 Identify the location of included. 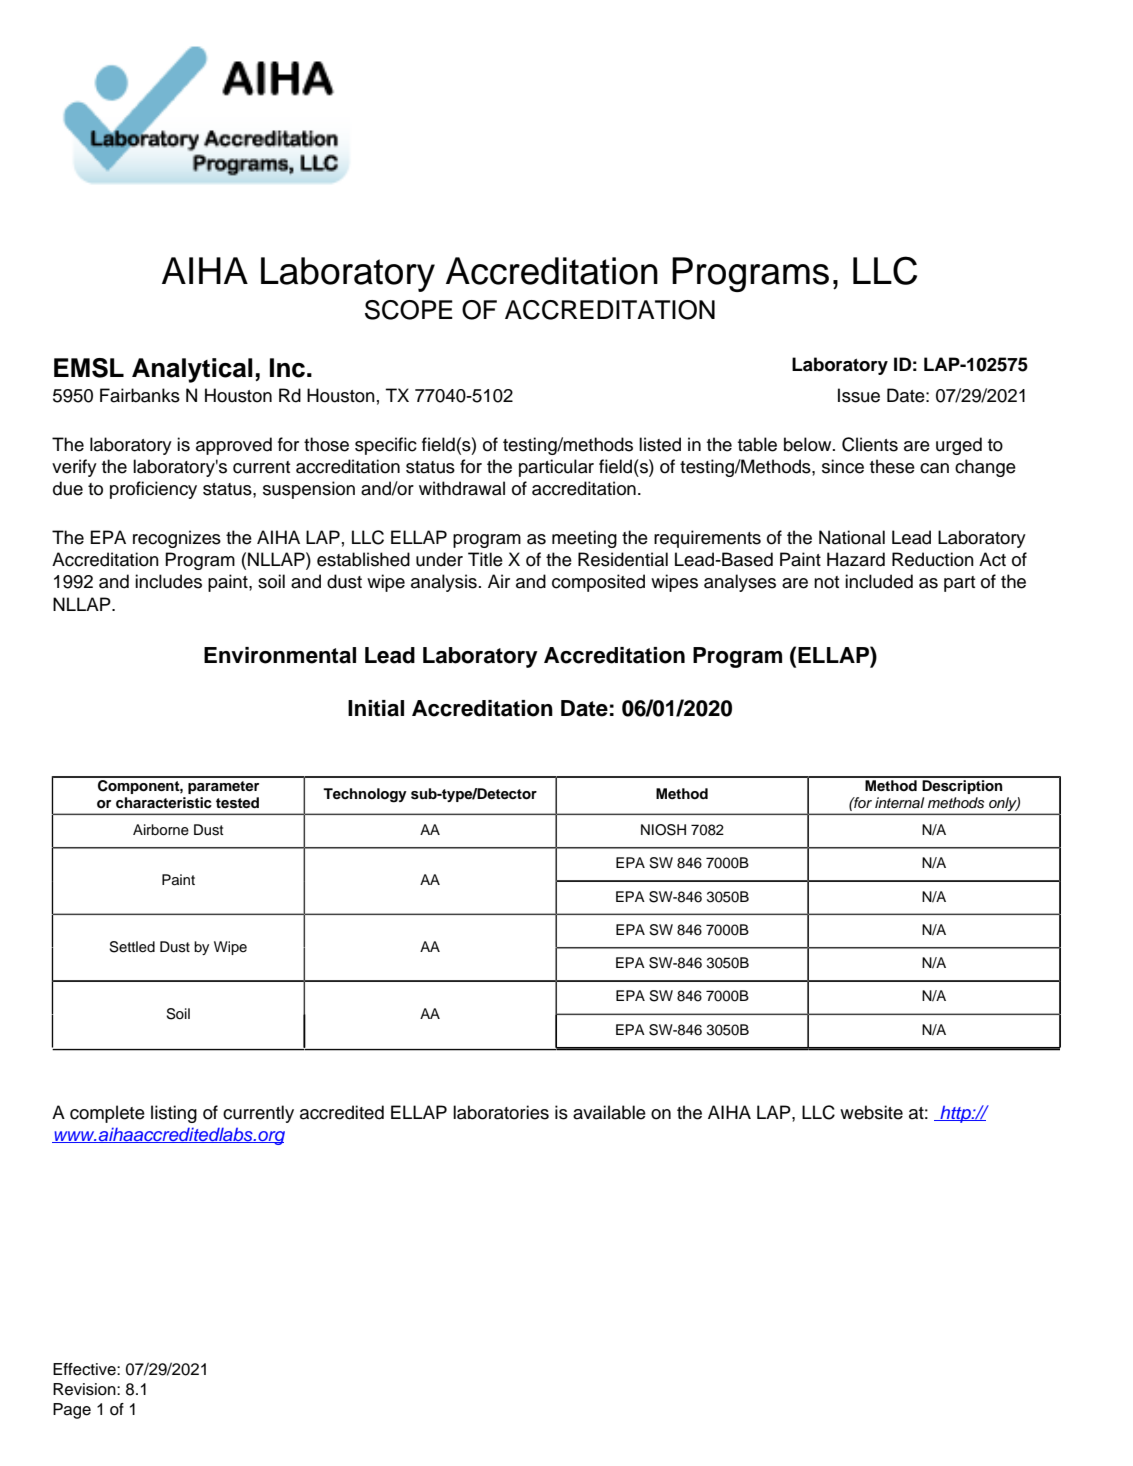
(879, 581).
